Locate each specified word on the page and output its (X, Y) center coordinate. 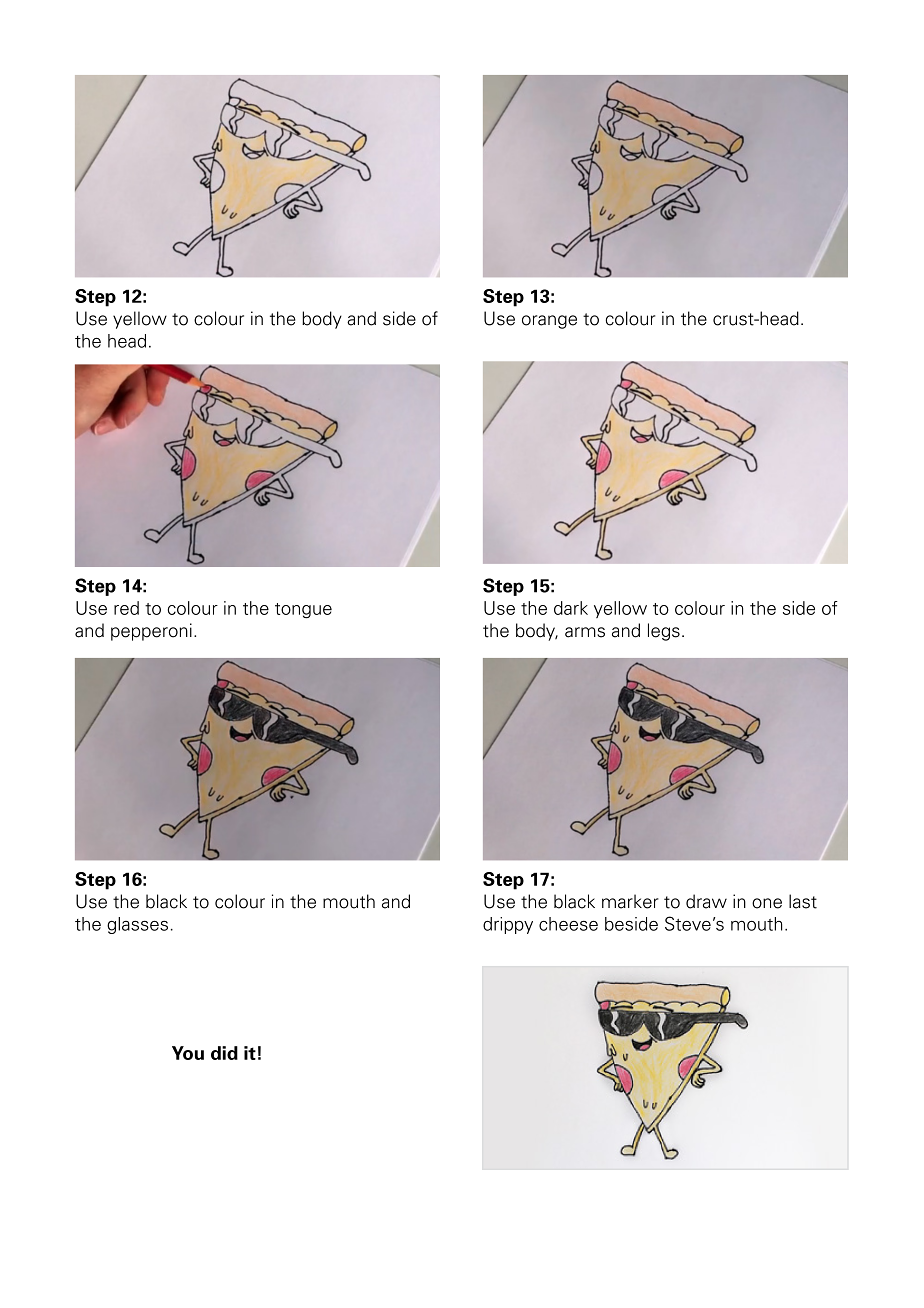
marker (630, 901)
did (224, 1053)
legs (664, 632)
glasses (137, 925)
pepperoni (151, 632)
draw (706, 901)
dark (571, 608)
